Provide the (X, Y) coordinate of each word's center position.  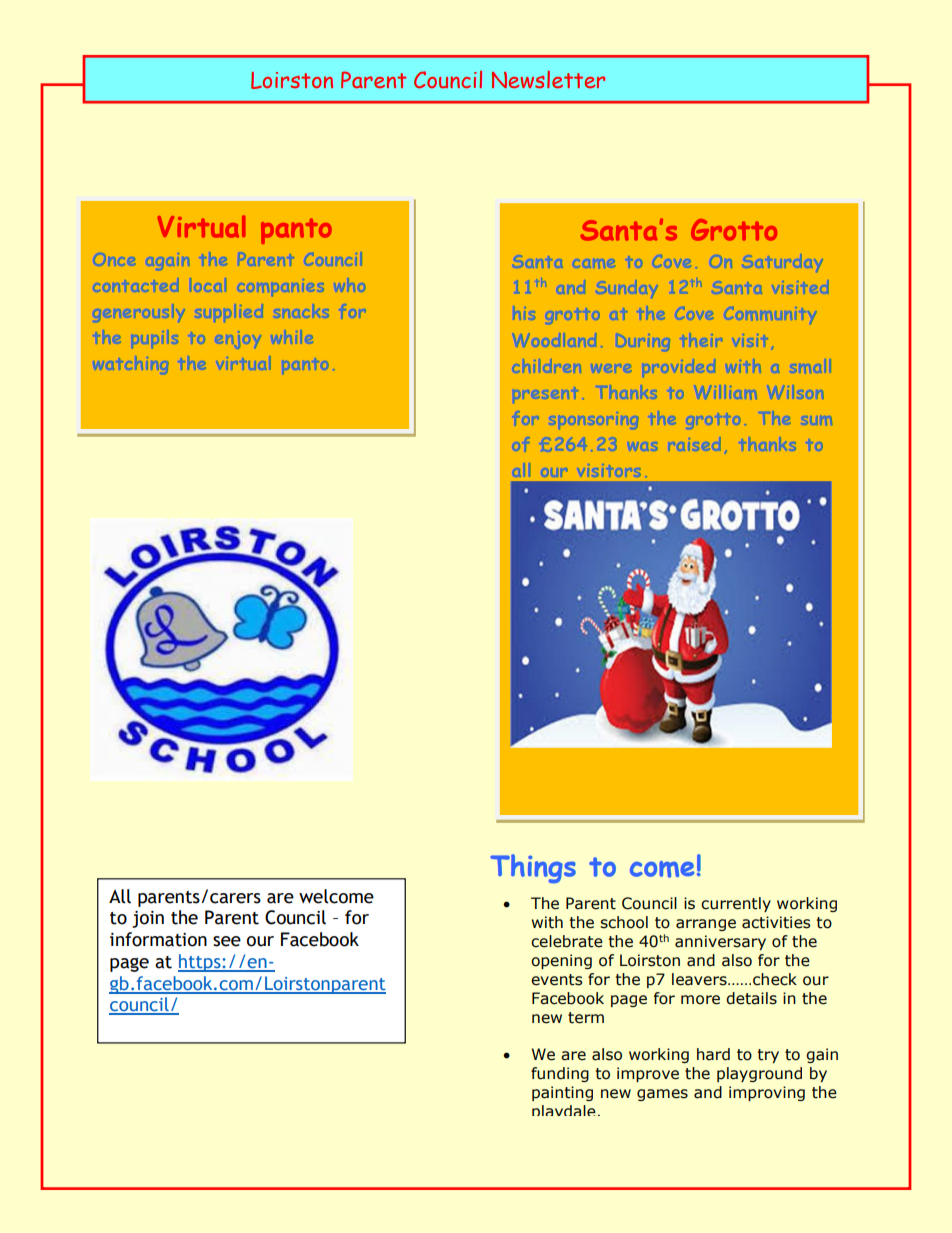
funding (560, 1074)
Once (115, 260)
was (643, 446)
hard (713, 1054)
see (227, 941)
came (595, 263)
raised (695, 444)
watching (131, 365)
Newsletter (548, 79)
